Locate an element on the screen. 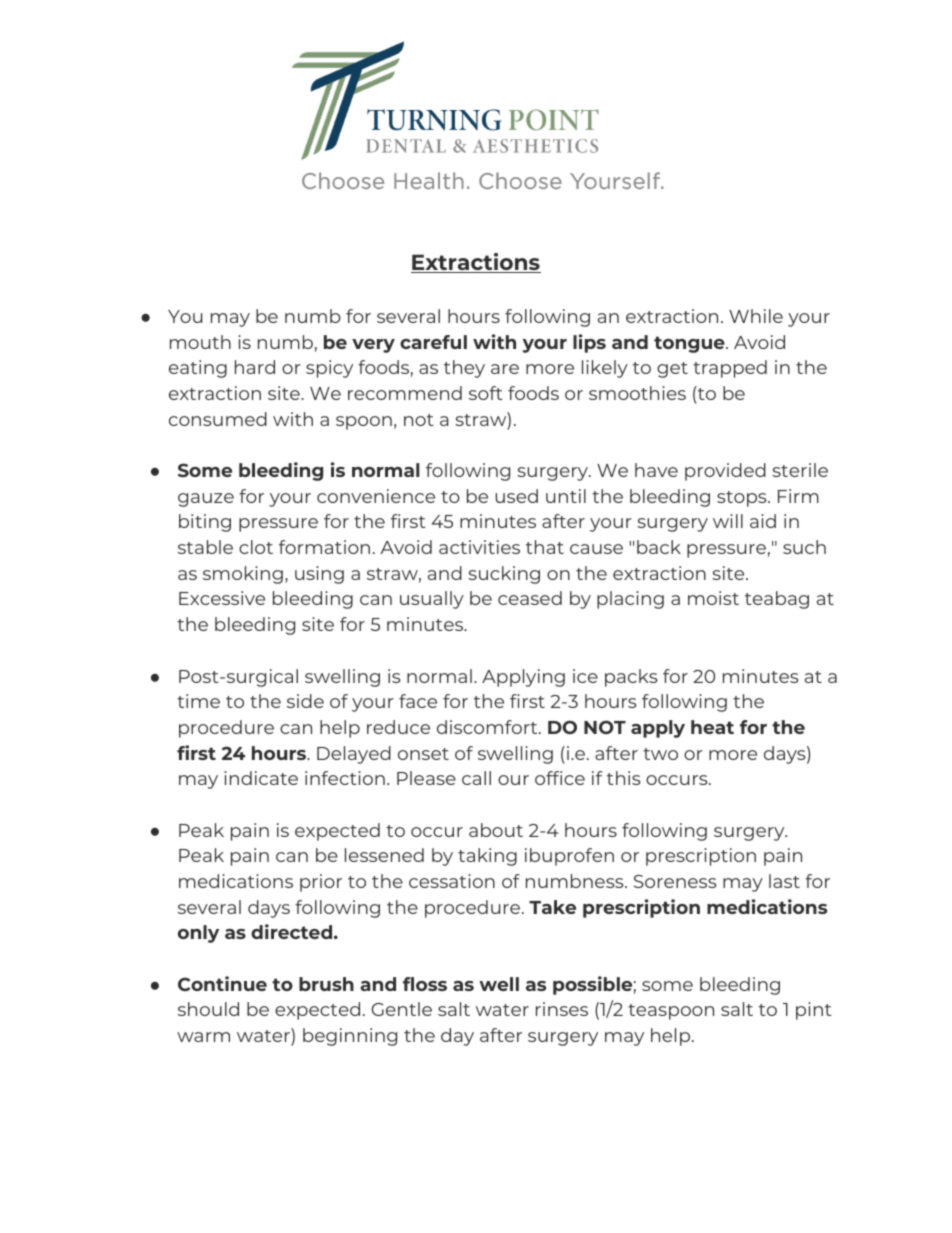 The image size is (952, 1233). two is located at coordinates (660, 754).
